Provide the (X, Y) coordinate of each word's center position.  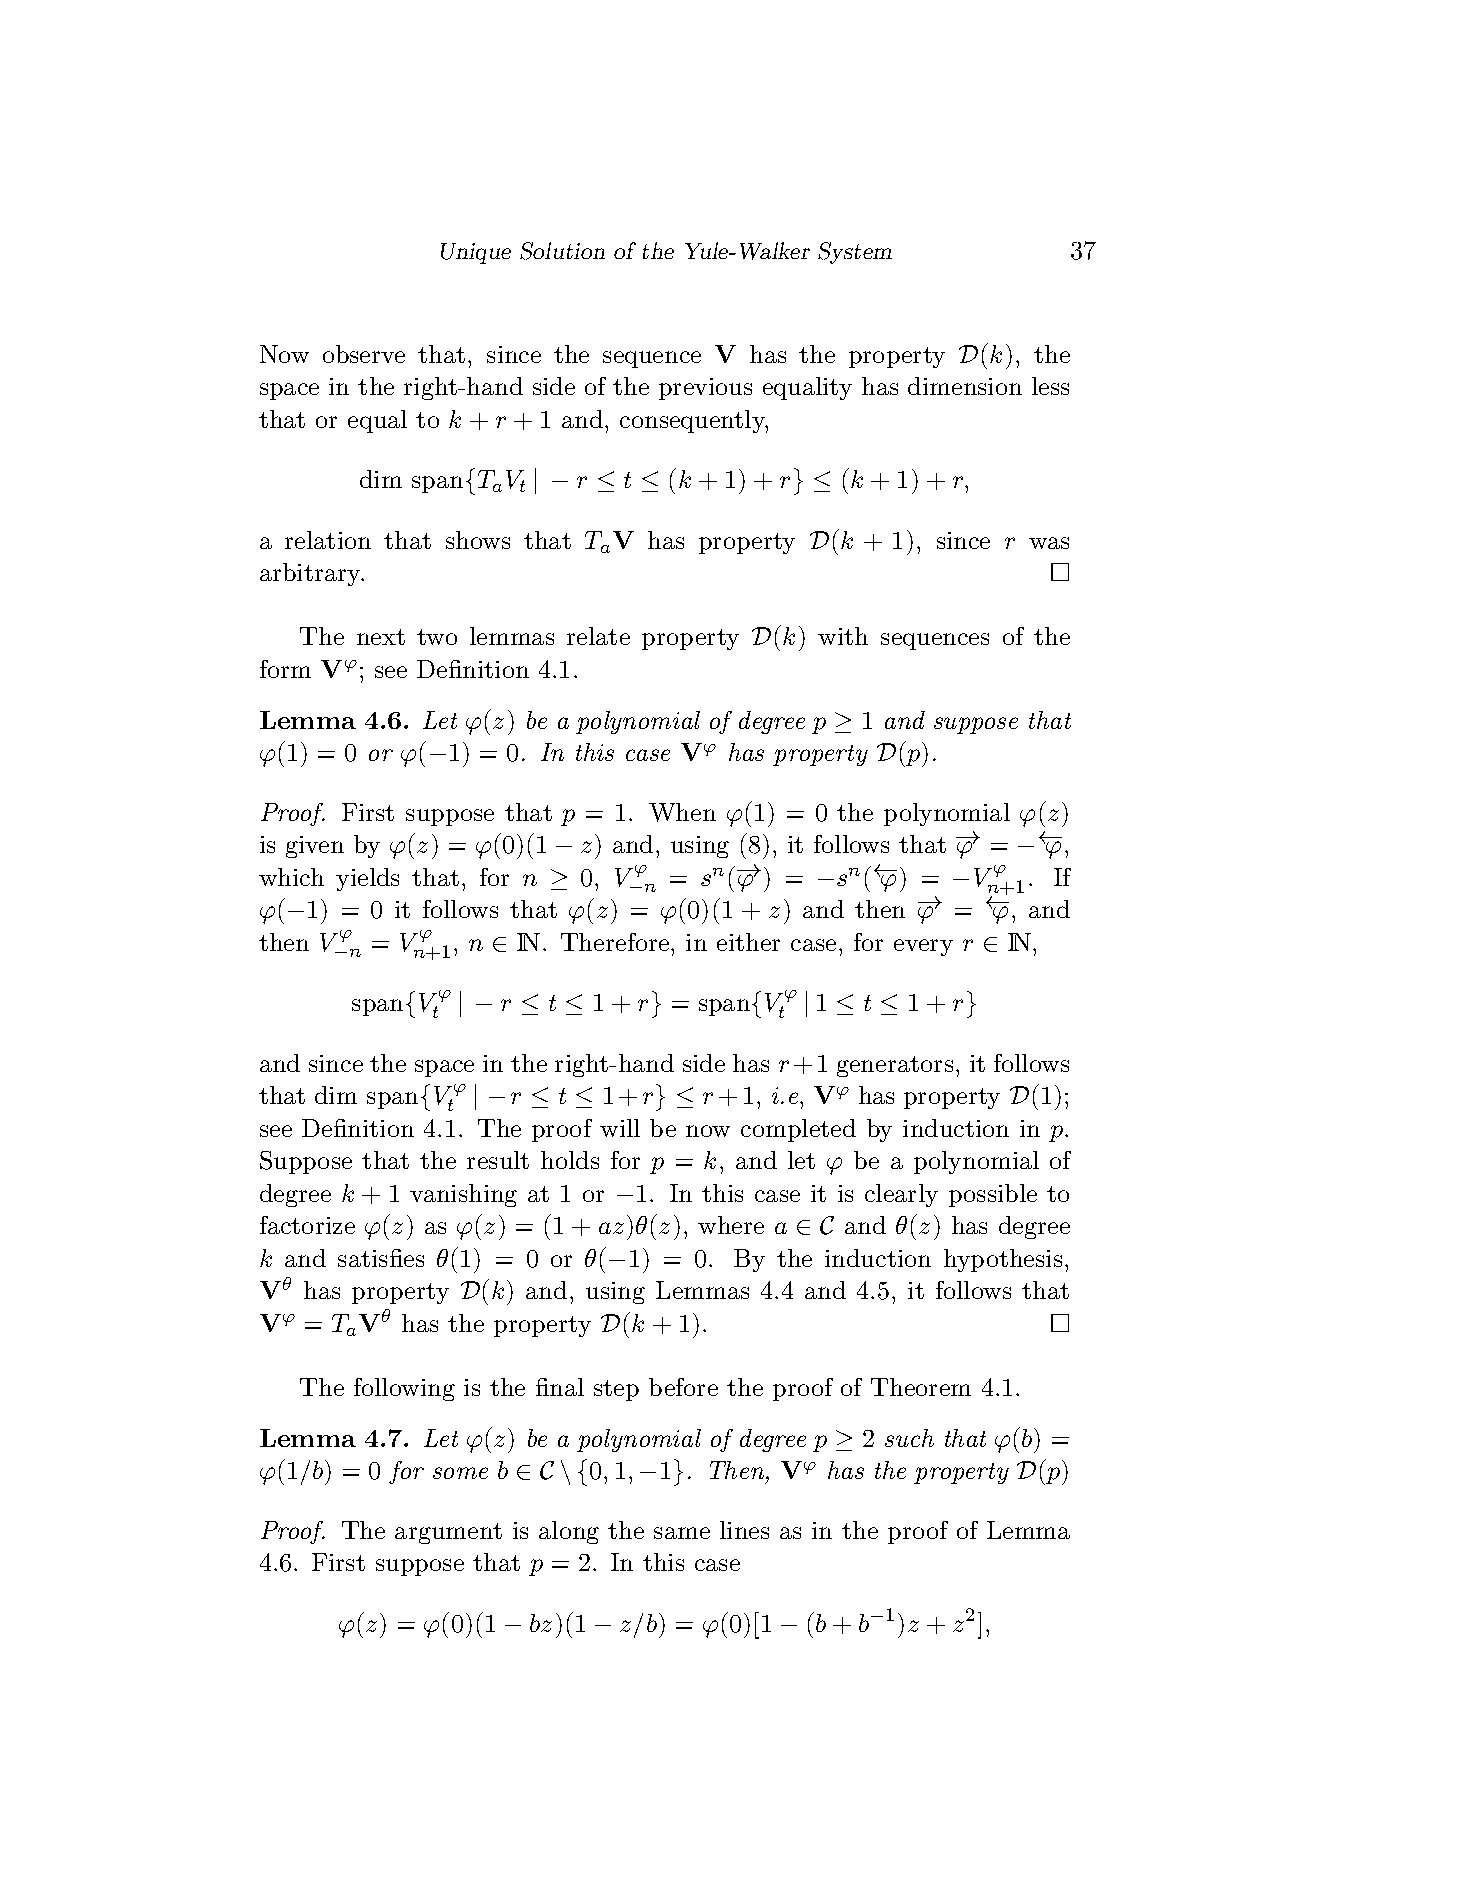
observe (364, 354)
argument (448, 1533)
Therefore (616, 942)
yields (367, 879)
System (855, 253)
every (923, 947)
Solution (562, 251)
